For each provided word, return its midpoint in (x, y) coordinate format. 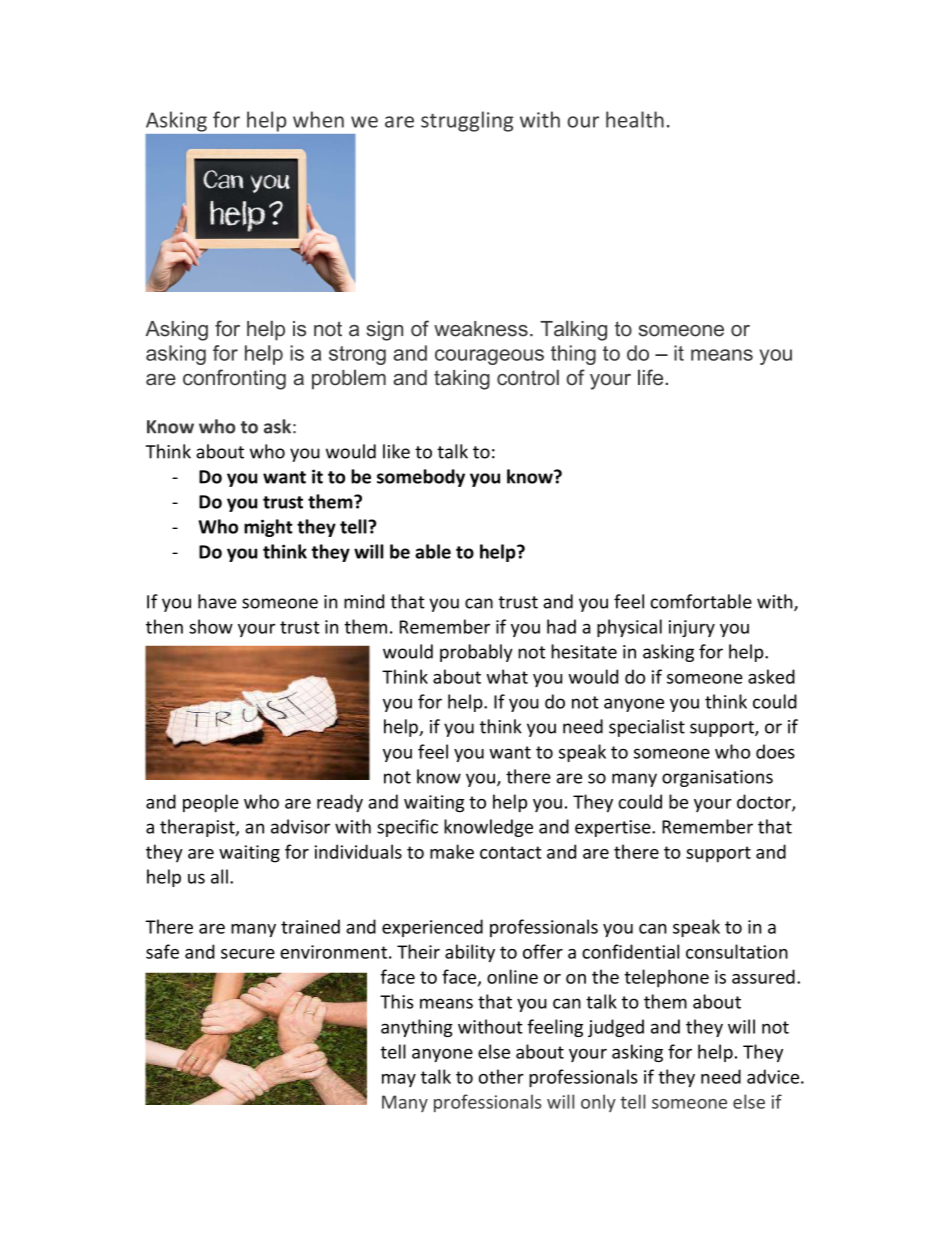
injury (692, 628)
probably (476, 653)
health (635, 119)
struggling (467, 121)
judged (616, 1028)
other (501, 1076)
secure (248, 954)
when (318, 119)
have (217, 601)
